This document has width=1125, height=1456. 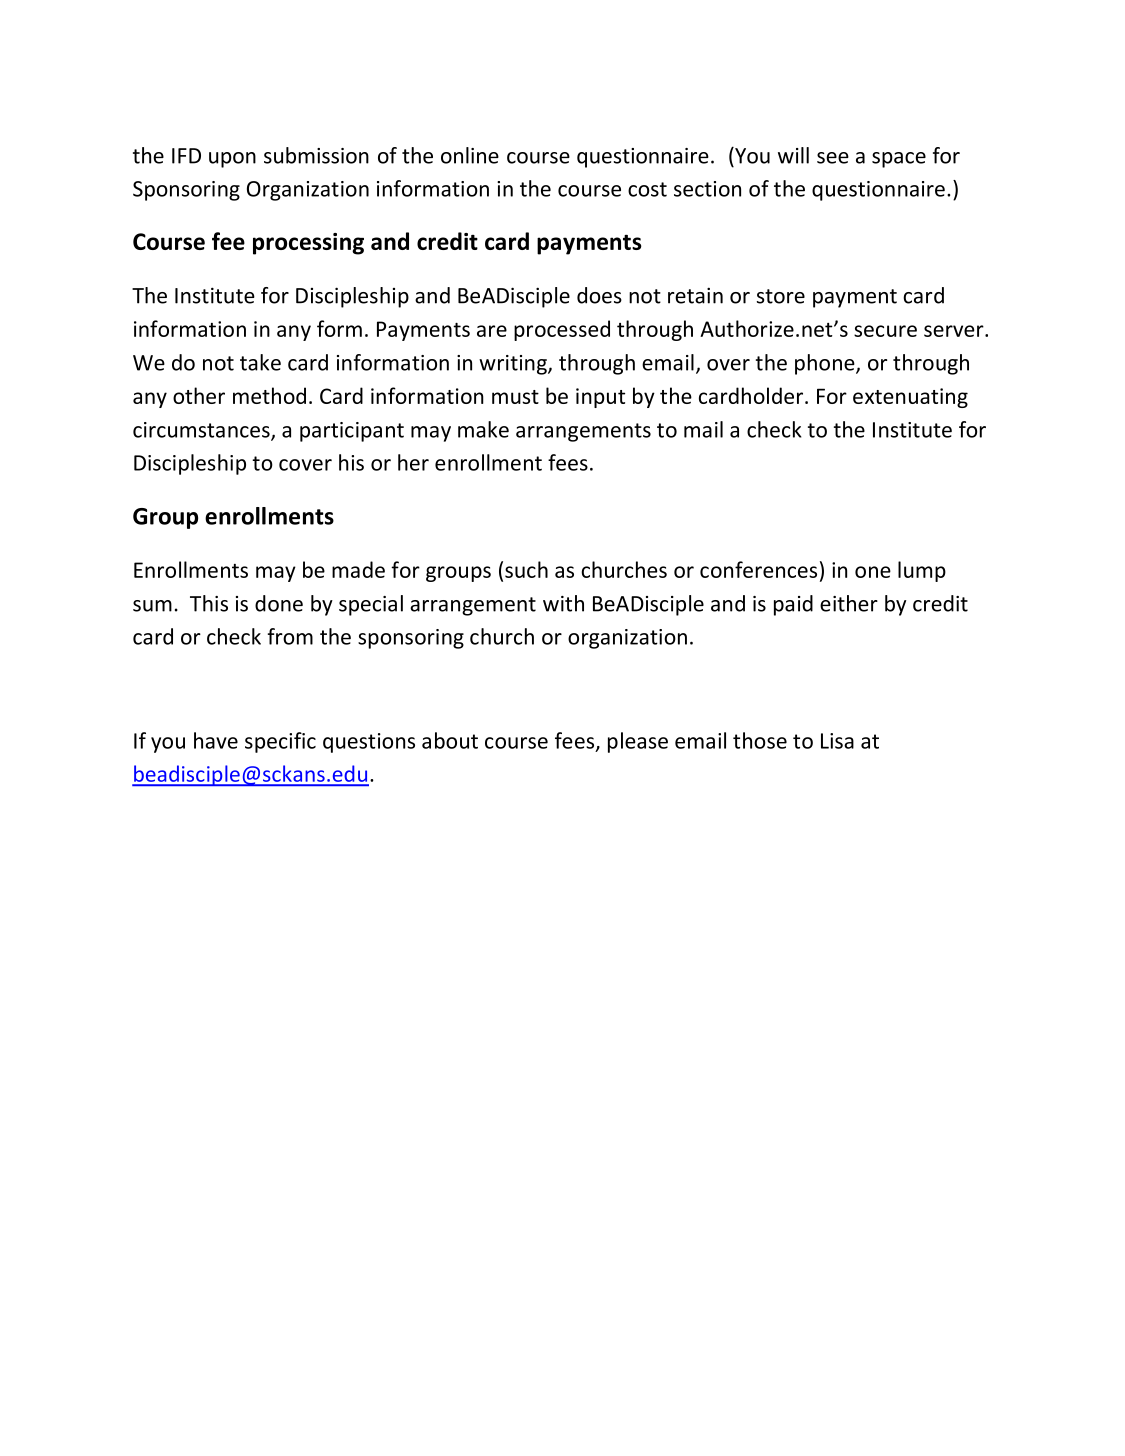 What do you see at coordinates (515, 397) in the document?
I see `must` at bounding box center [515, 397].
